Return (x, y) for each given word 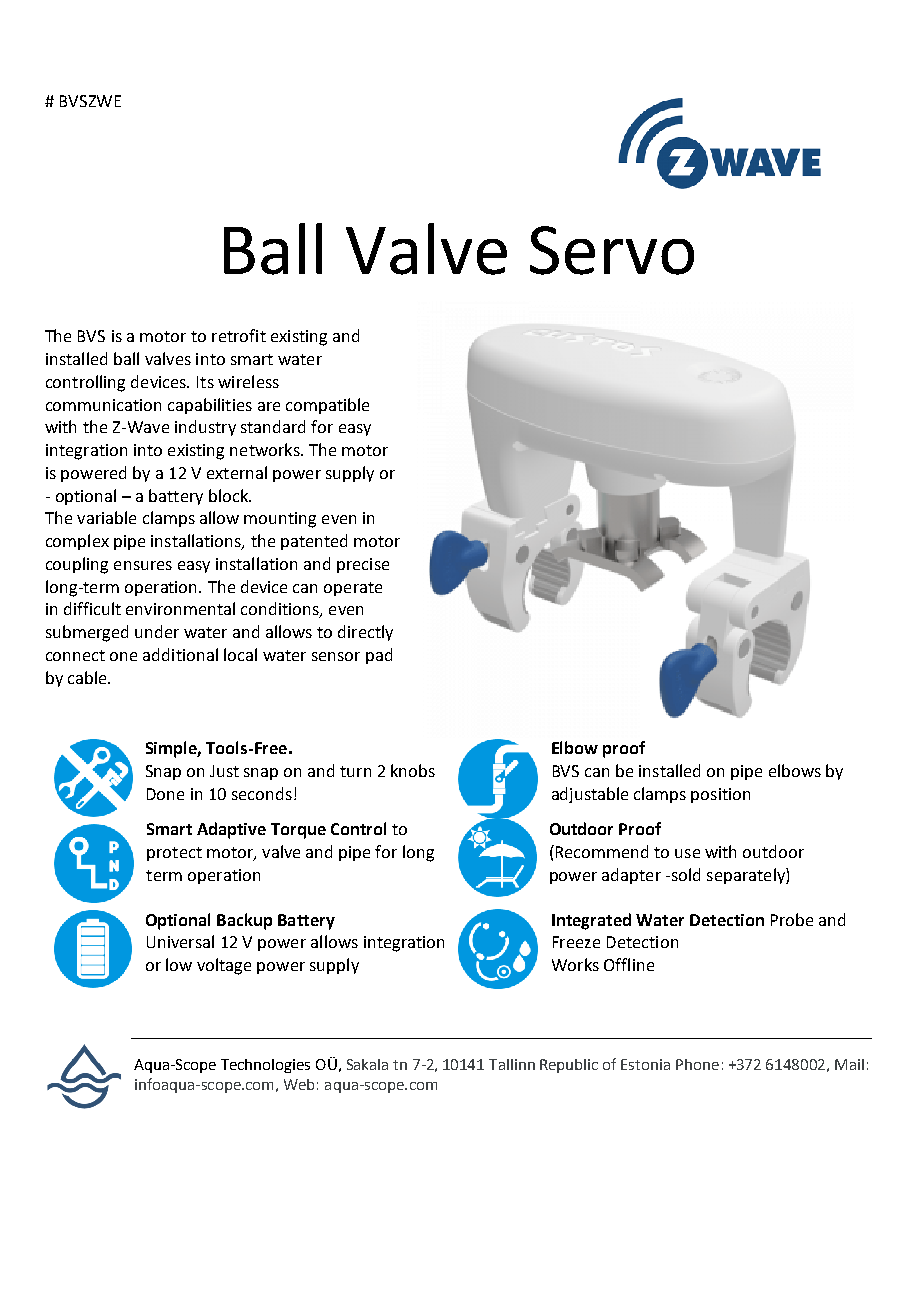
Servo (612, 250)
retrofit (239, 335)
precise (363, 565)
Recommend (600, 851)
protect (174, 854)
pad (379, 656)
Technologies (265, 1066)
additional (180, 654)
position (720, 795)
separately (747, 876)
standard (273, 426)
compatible (327, 406)
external (237, 472)
